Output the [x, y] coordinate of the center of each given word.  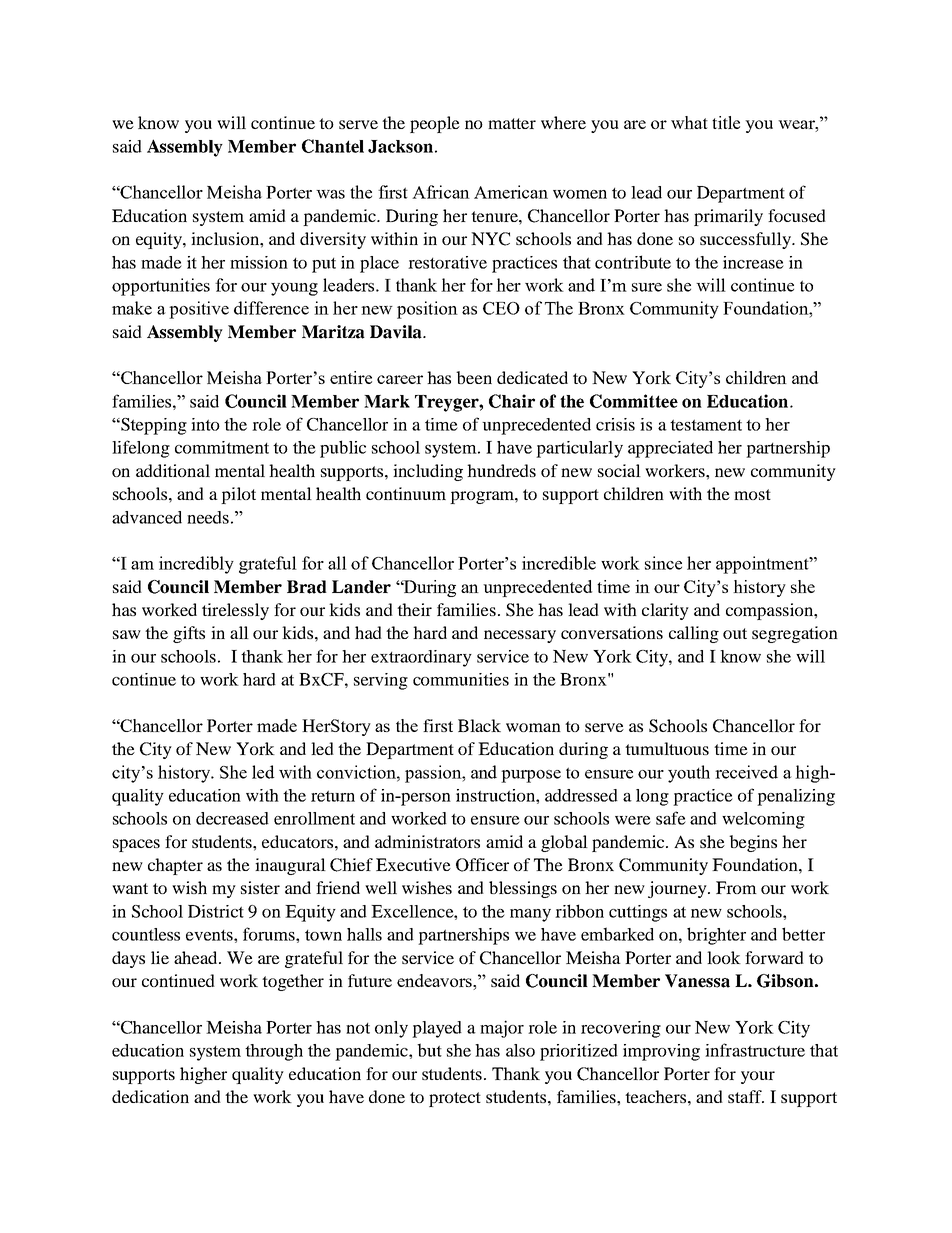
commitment [222, 447]
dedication [150, 1096]
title [726, 122]
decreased [232, 818]
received [746, 772]
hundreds [501, 470]
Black [479, 725]
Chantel [333, 146]
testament [706, 425]
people [435, 124]
